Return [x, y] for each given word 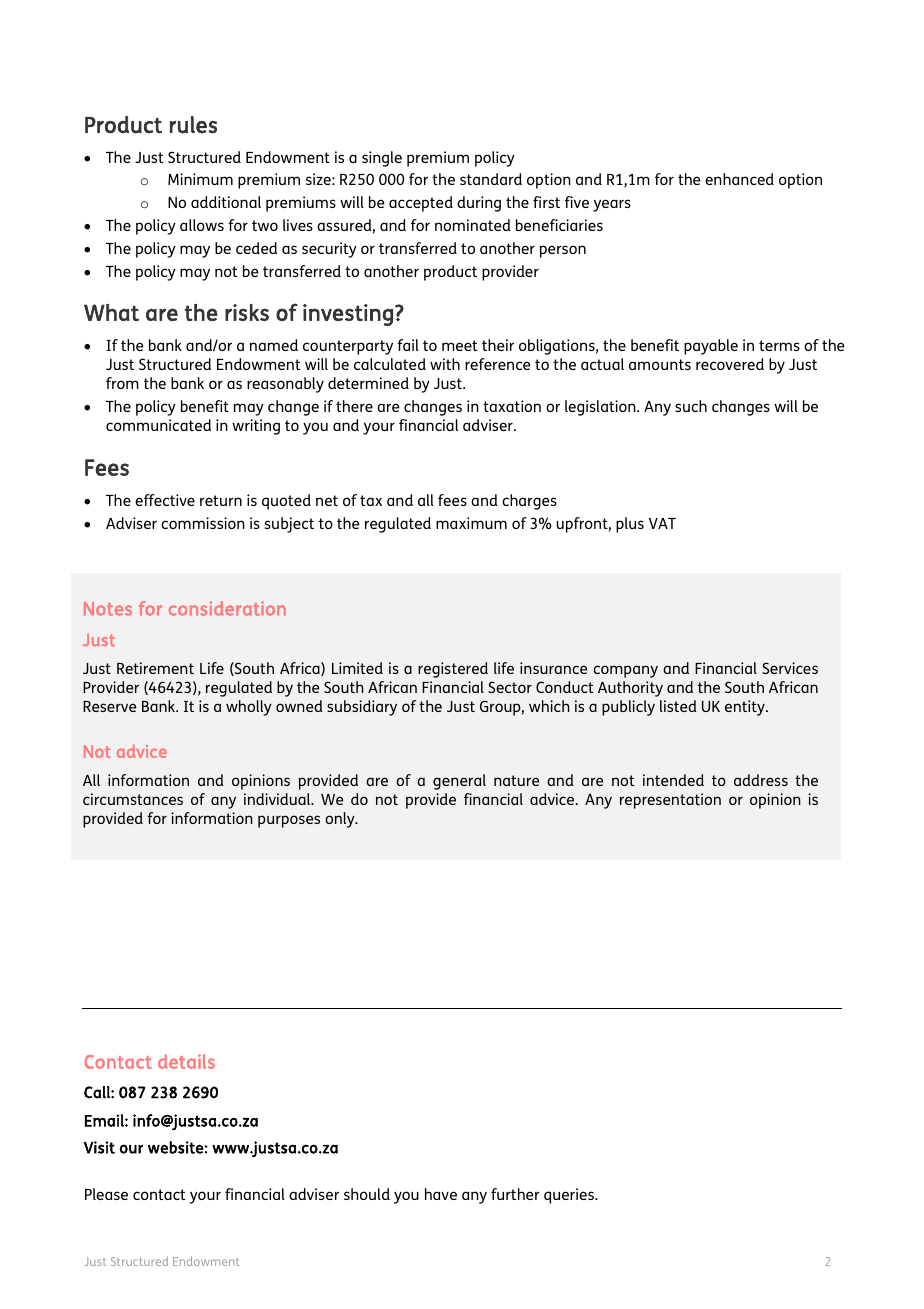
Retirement [155, 668]
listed [678, 706]
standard [491, 179]
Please [106, 1194]
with [445, 364]
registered [453, 670]
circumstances [133, 799]
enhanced [739, 179]
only [341, 820]
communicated [158, 425]
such [691, 406]
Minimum [200, 179]
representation [670, 801]
